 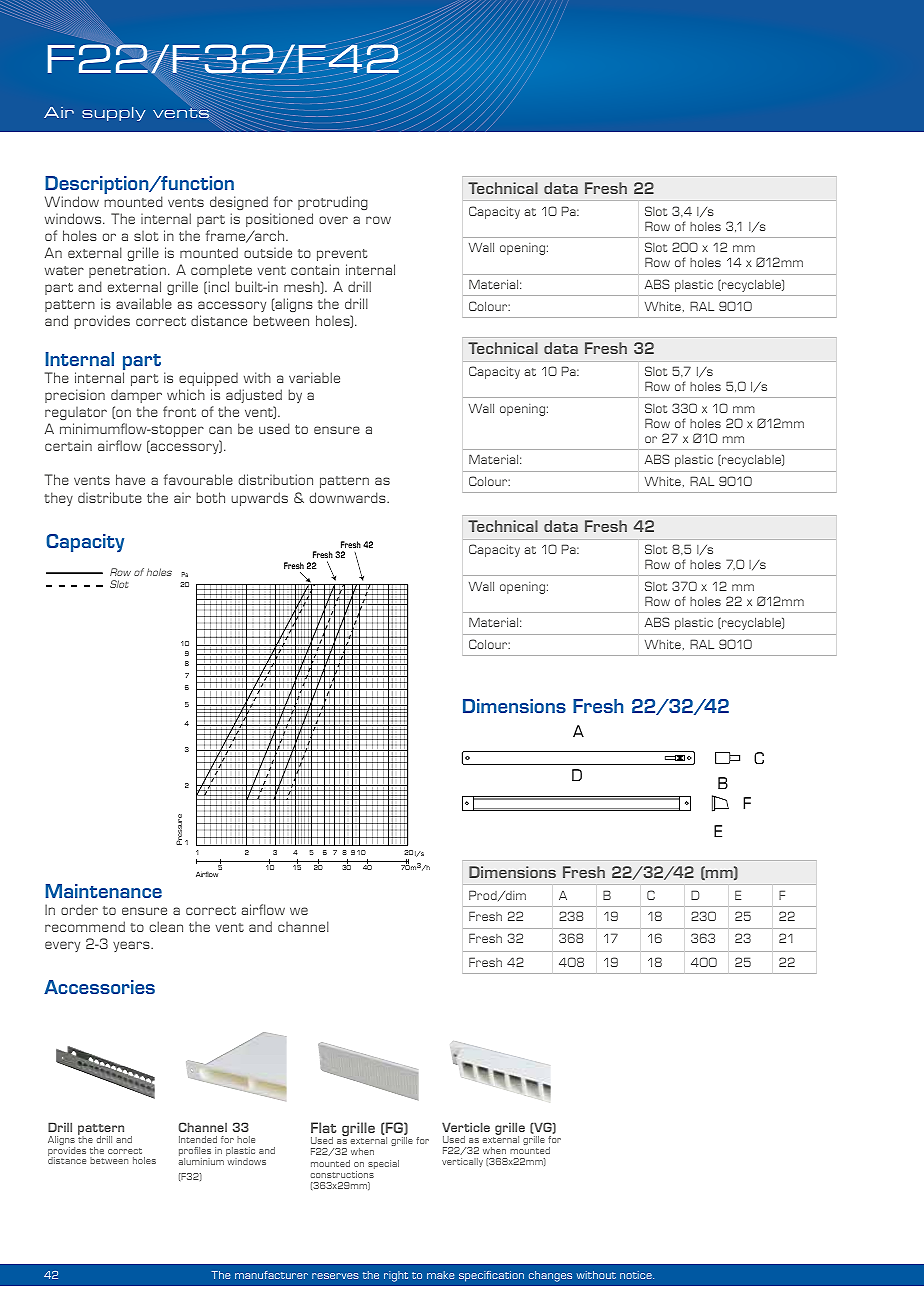 What do you see at coordinates (323, 1127) in the screenshot?
I see `Flat` at bounding box center [323, 1127].
